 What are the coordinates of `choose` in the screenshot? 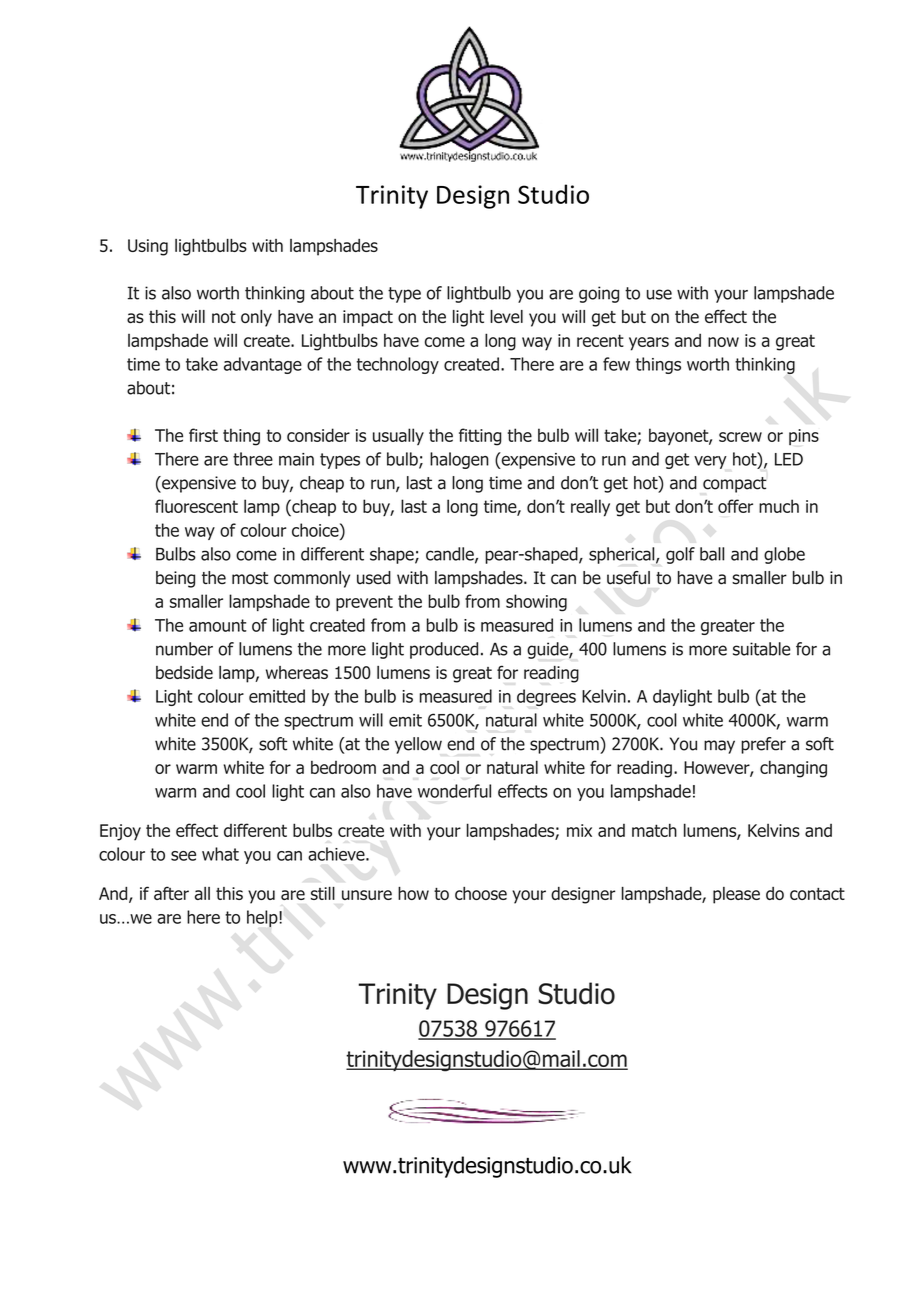 It's located at (481, 893).
